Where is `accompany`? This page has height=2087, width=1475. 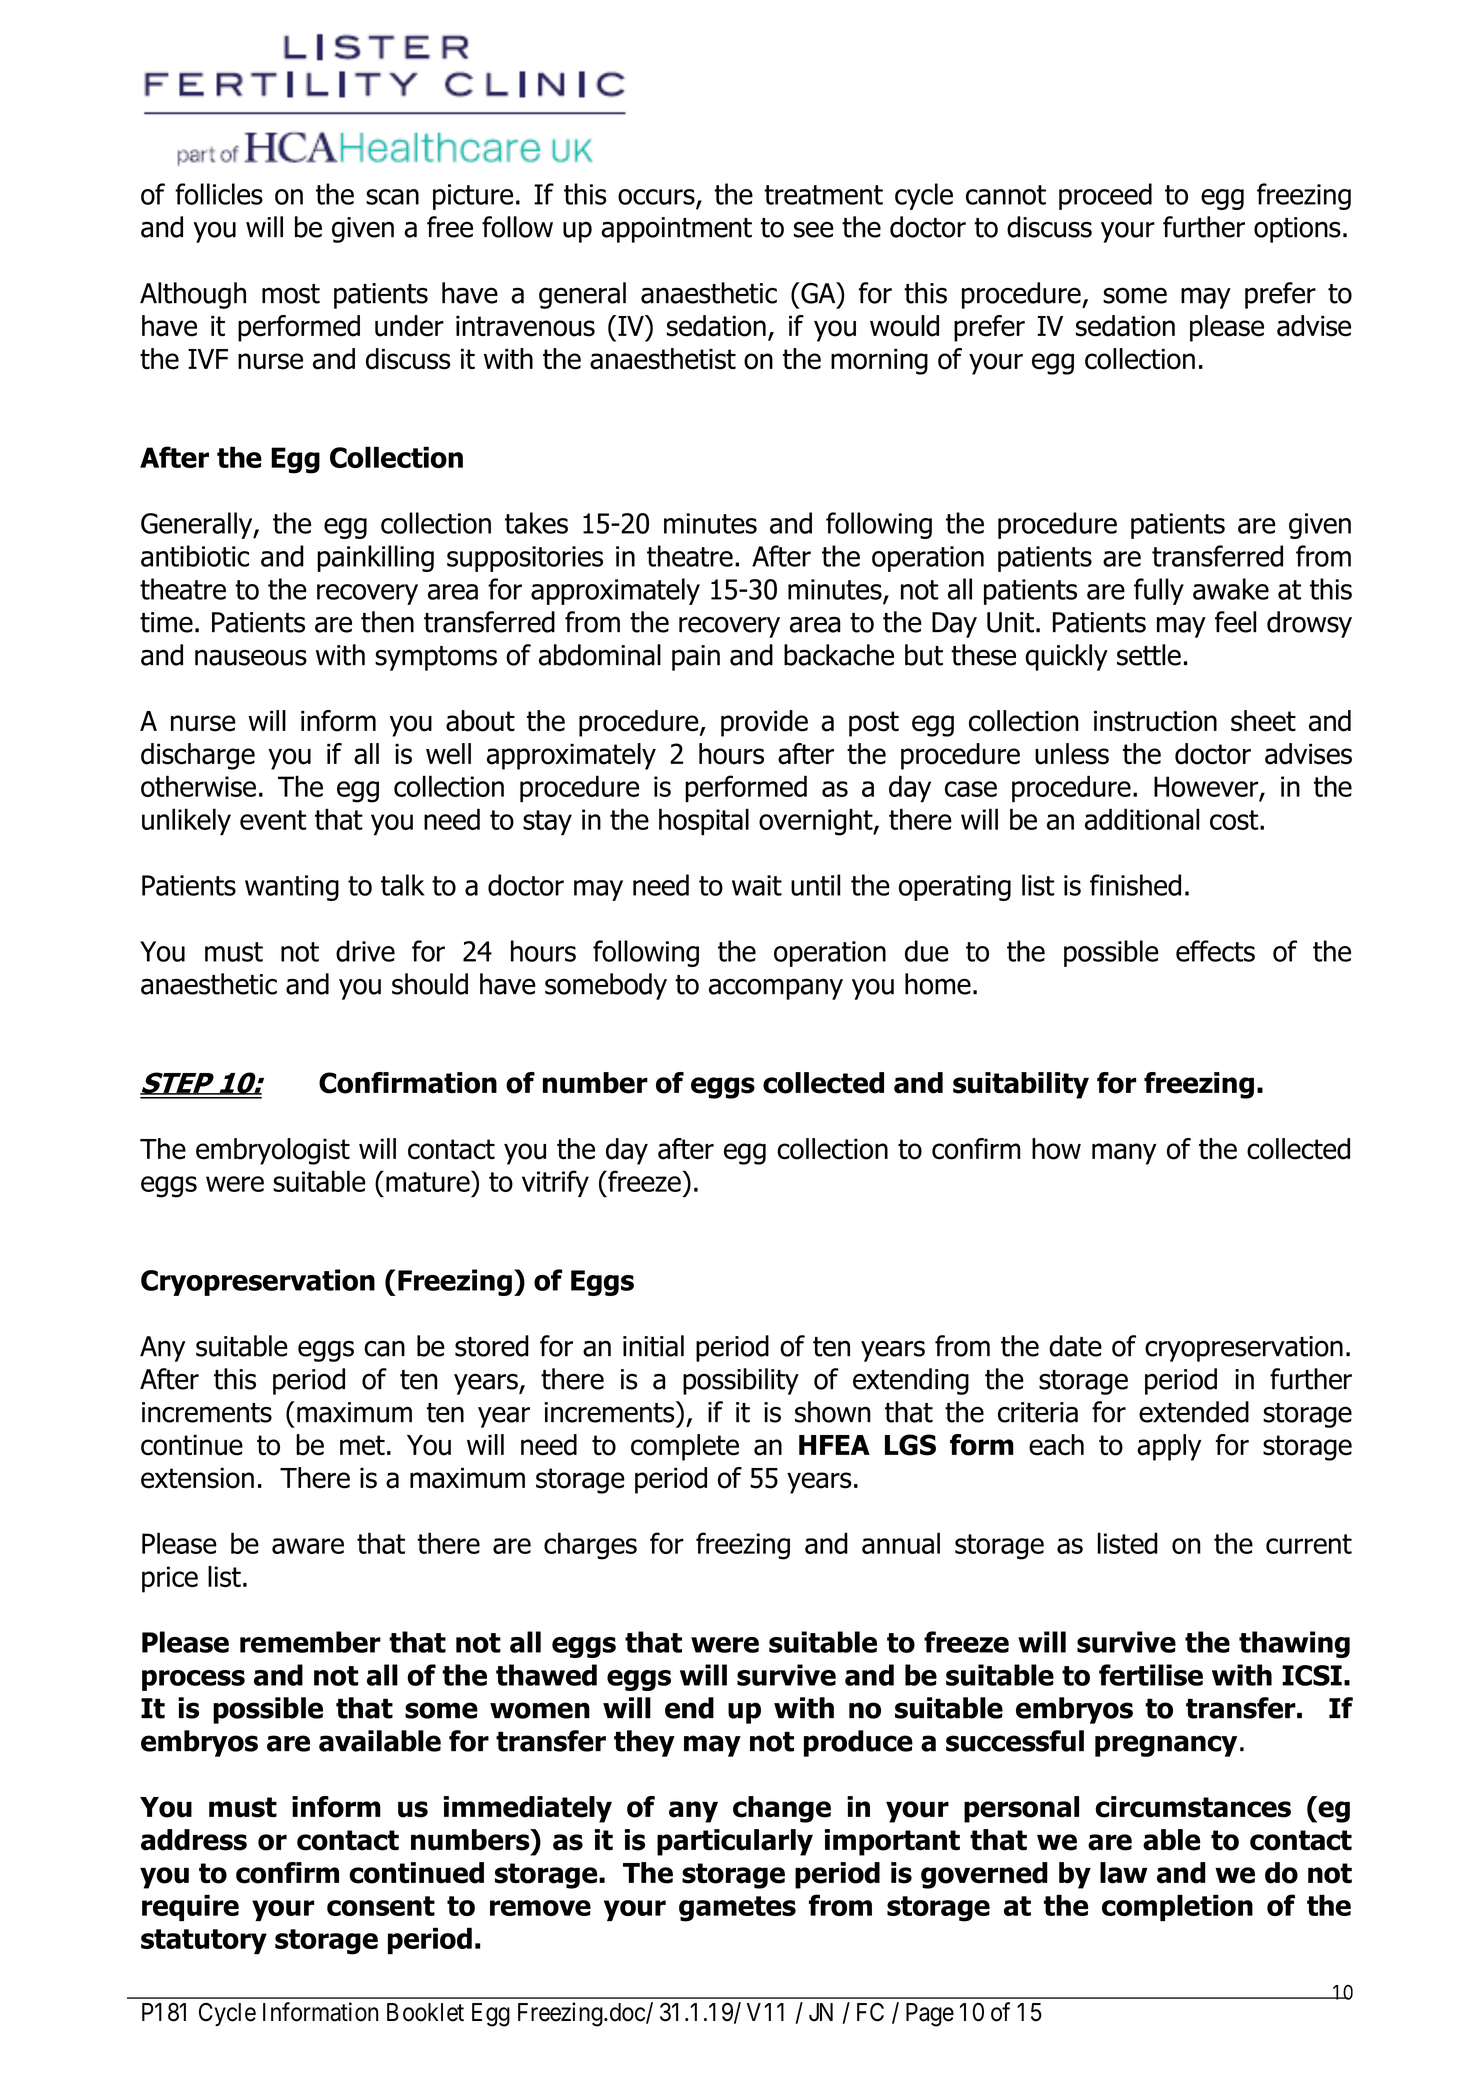
accompany is located at coordinates (776, 989).
